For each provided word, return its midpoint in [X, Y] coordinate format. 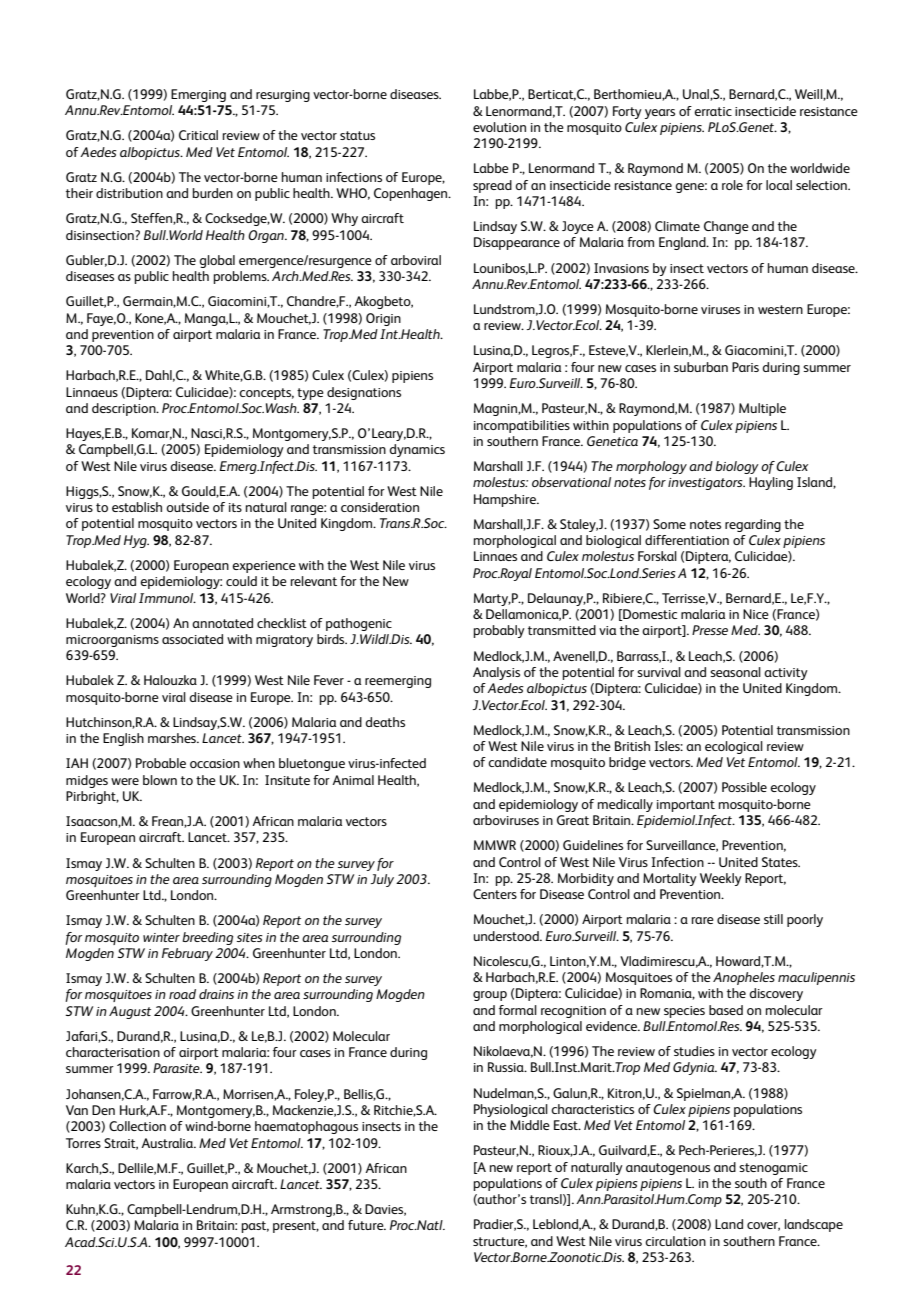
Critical [198, 135]
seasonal [735, 672]
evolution [499, 127]
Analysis [496, 673]
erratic [713, 111]
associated [192, 639]
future [367, 1225]
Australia [168, 1143]
